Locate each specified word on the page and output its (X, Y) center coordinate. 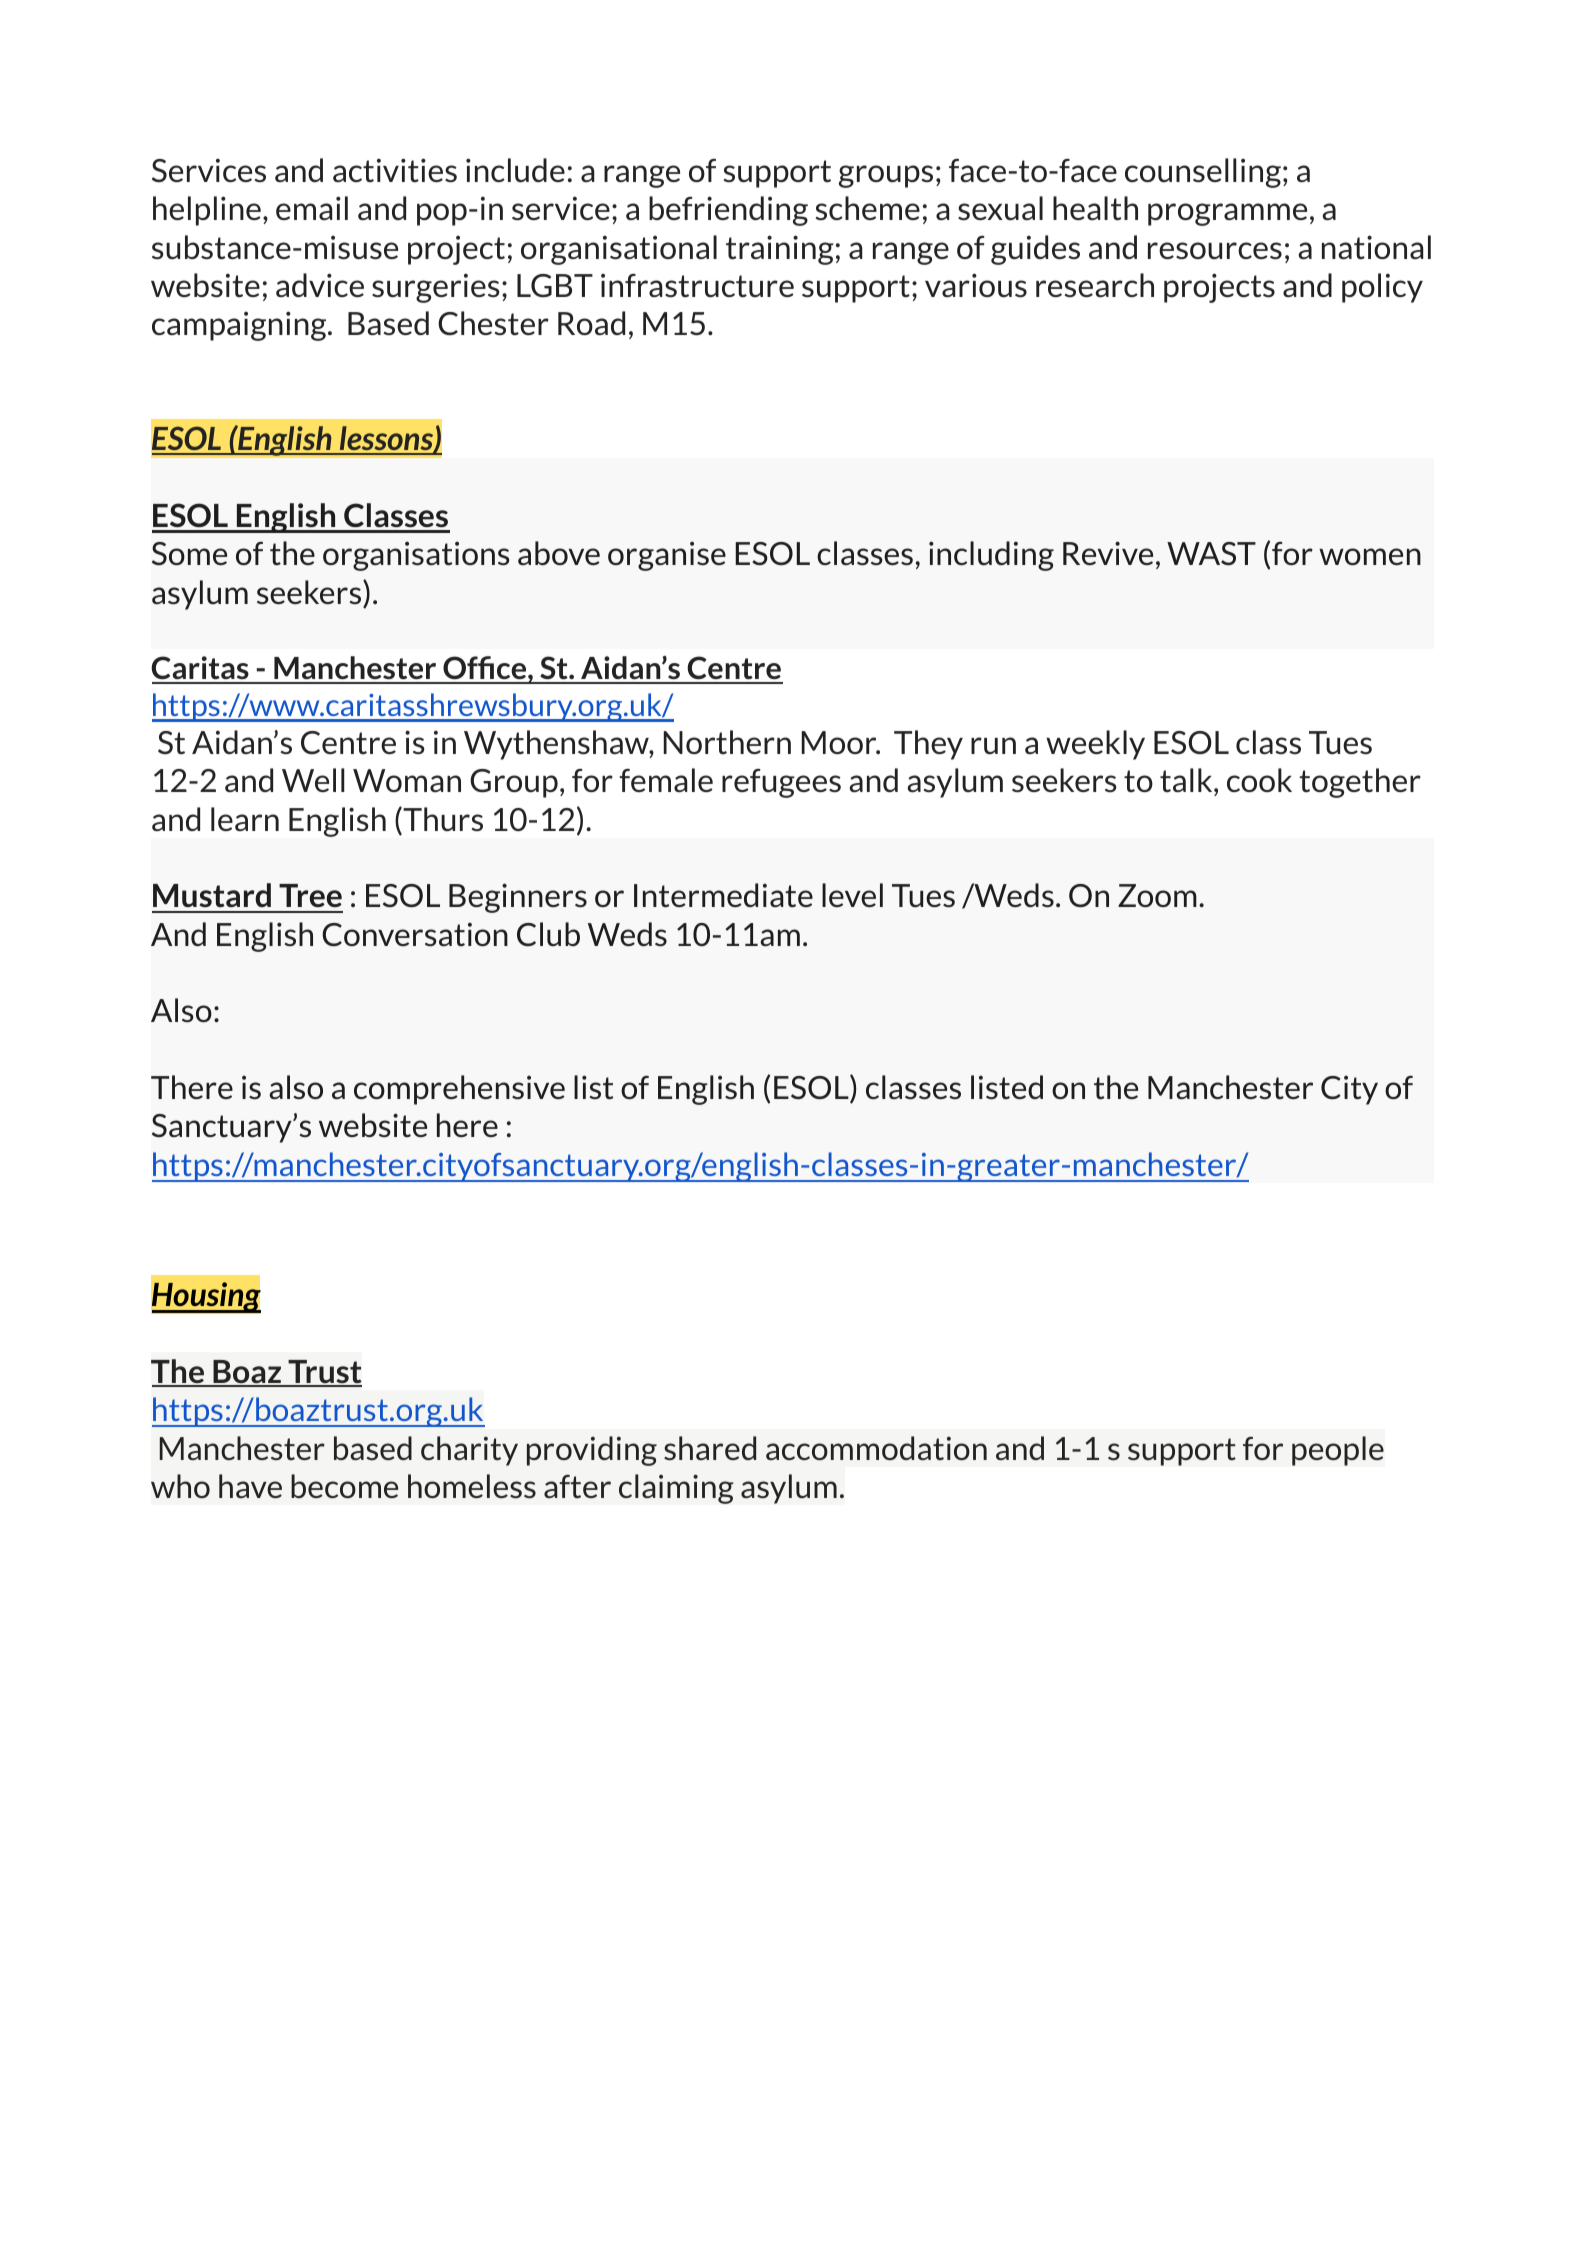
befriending (728, 211)
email (312, 208)
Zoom (1157, 895)
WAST (1211, 554)
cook (1259, 780)
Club (548, 934)
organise (667, 556)
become (344, 1486)
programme (1227, 214)
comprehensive (459, 1090)
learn (245, 819)
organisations (416, 556)
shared (710, 1448)
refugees (781, 783)
